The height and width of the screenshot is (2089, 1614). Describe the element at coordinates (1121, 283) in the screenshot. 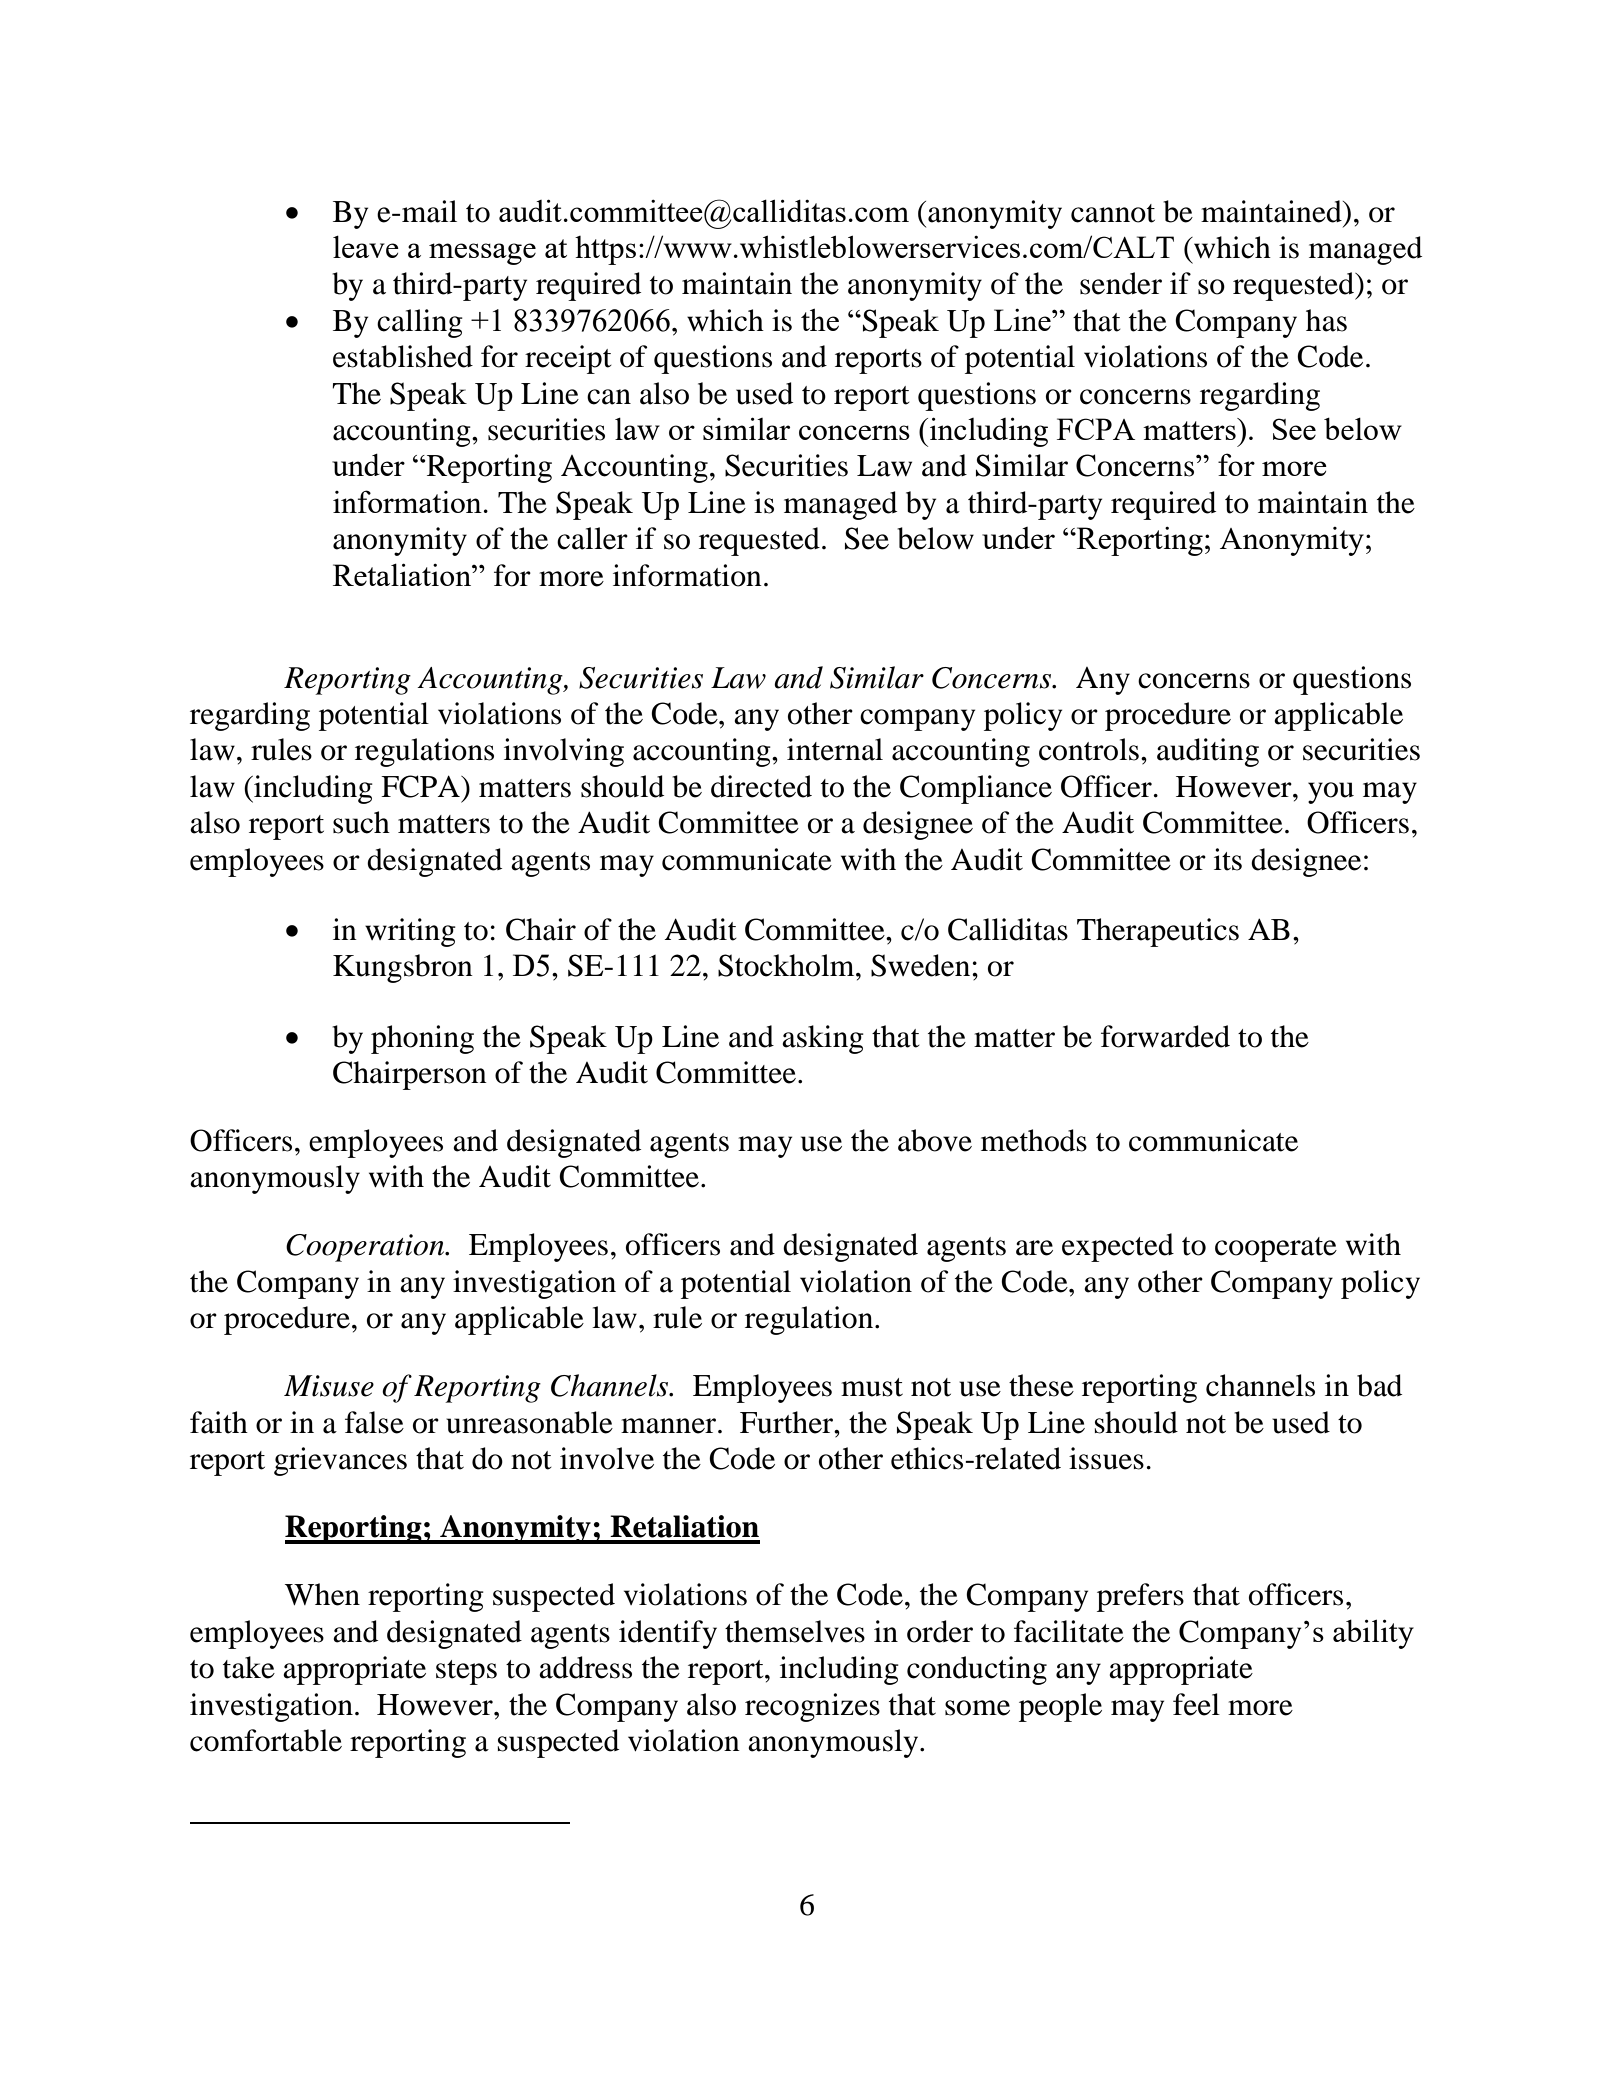

I see `sender` at that location.
